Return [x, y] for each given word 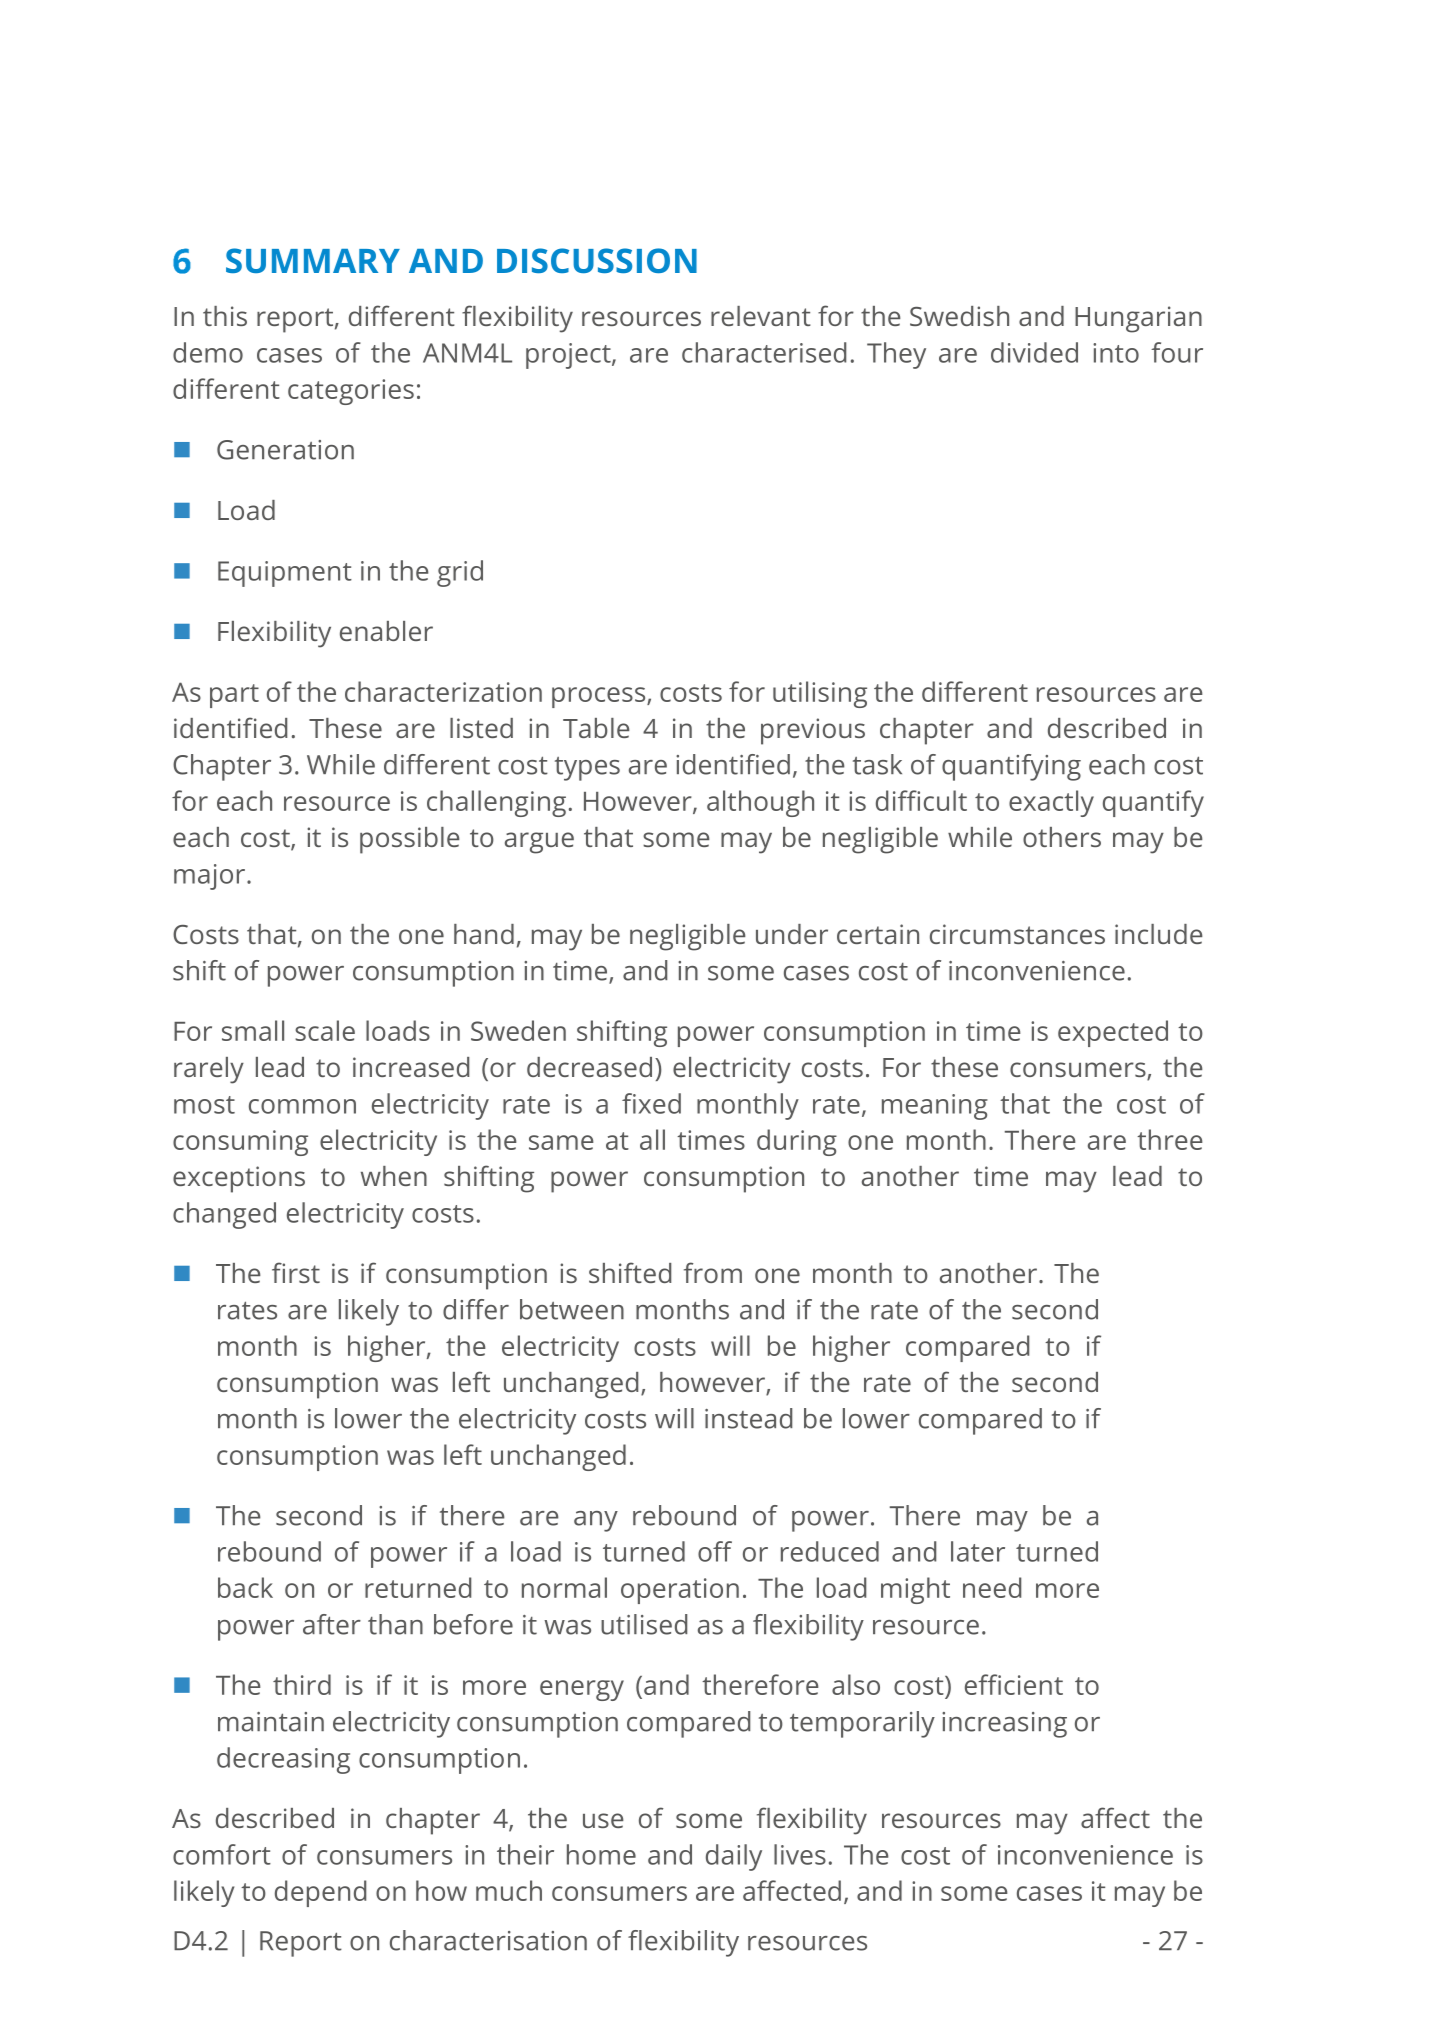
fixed [651, 1103]
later [978, 1551]
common [302, 1106]
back [245, 1587]
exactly [1051, 803]
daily [734, 1857]
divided [1034, 352]
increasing [1004, 1725]
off [715, 1551]
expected [1113, 1033]
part [234, 696]
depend [320, 1893]
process [600, 697]
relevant [761, 316]
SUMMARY [313, 260]
